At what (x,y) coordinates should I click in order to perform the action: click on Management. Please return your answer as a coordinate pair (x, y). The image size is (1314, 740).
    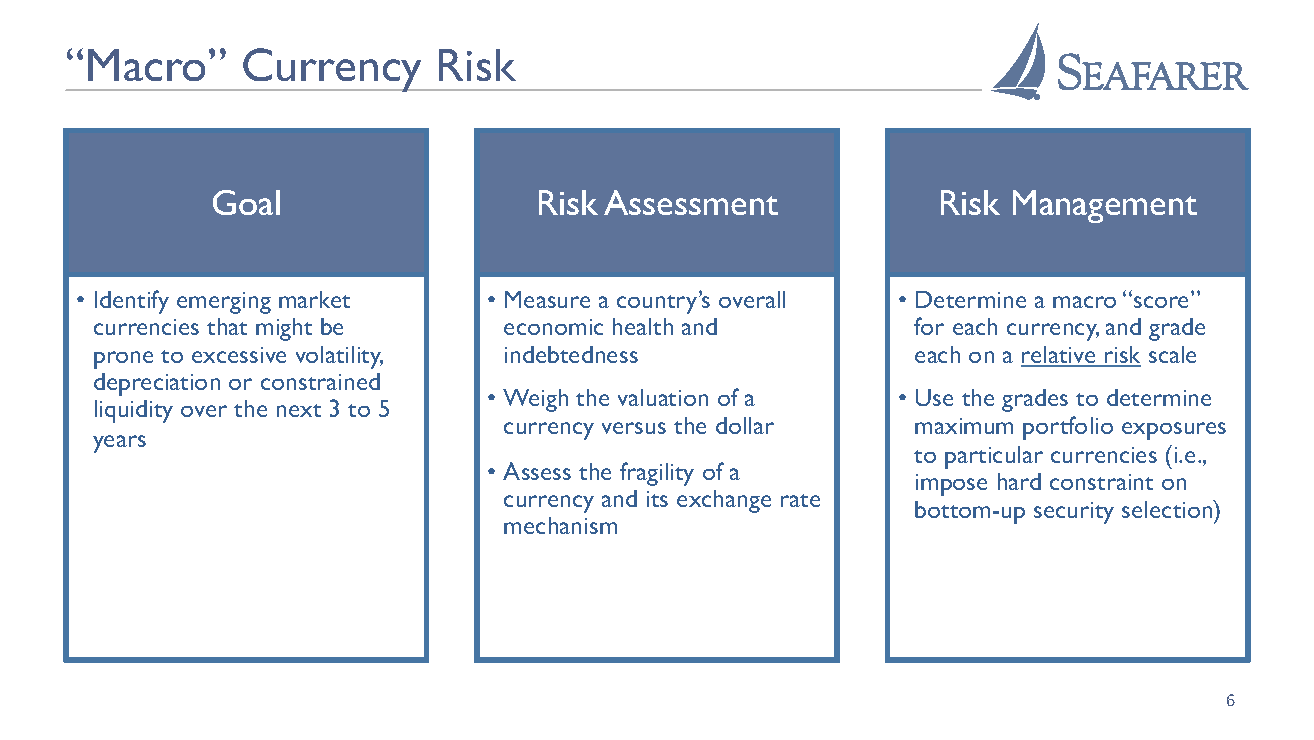
    Looking at the image, I should click on (1105, 206).
